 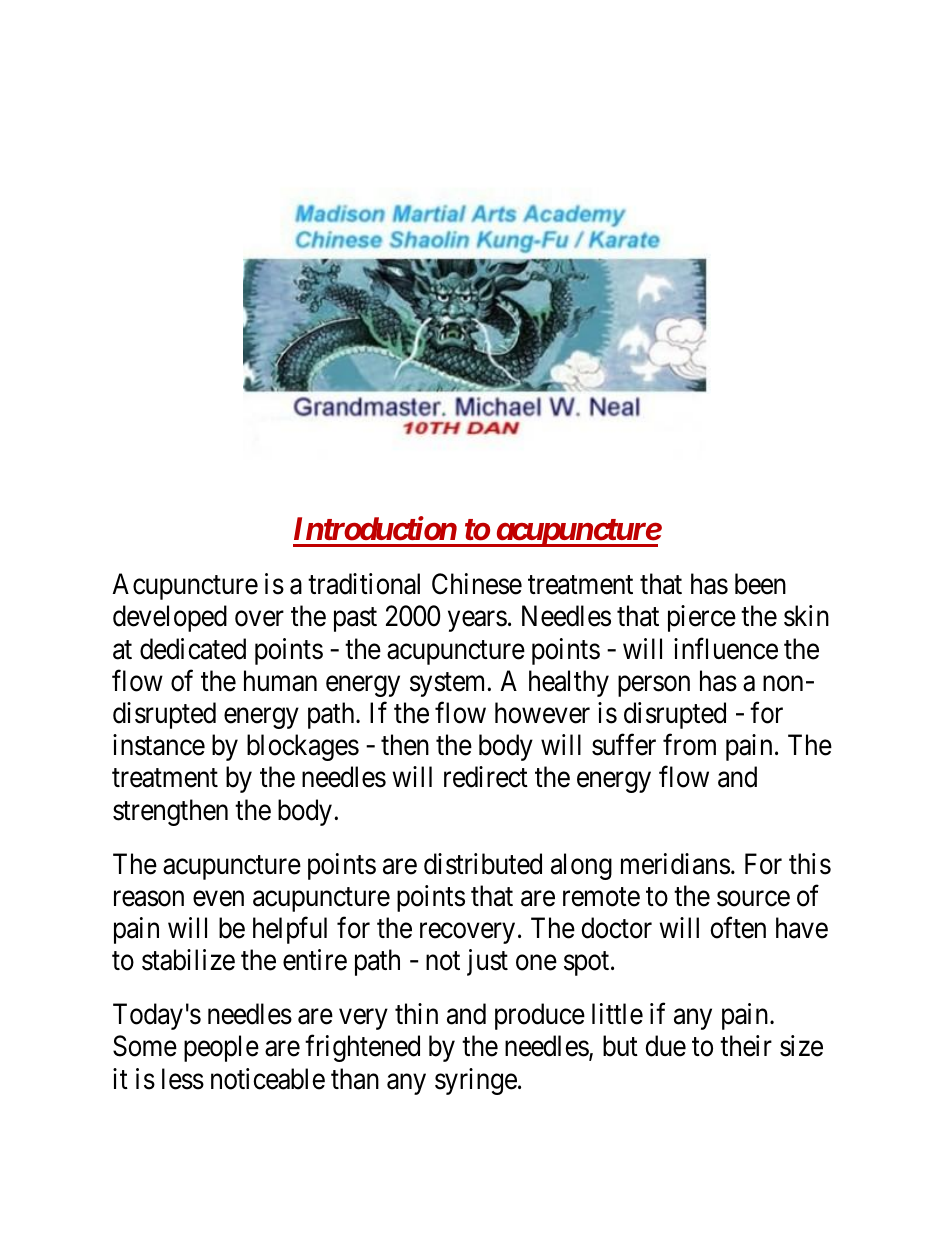 What do you see at coordinates (159, 745) in the document?
I see `instance` at bounding box center [159, 745].
